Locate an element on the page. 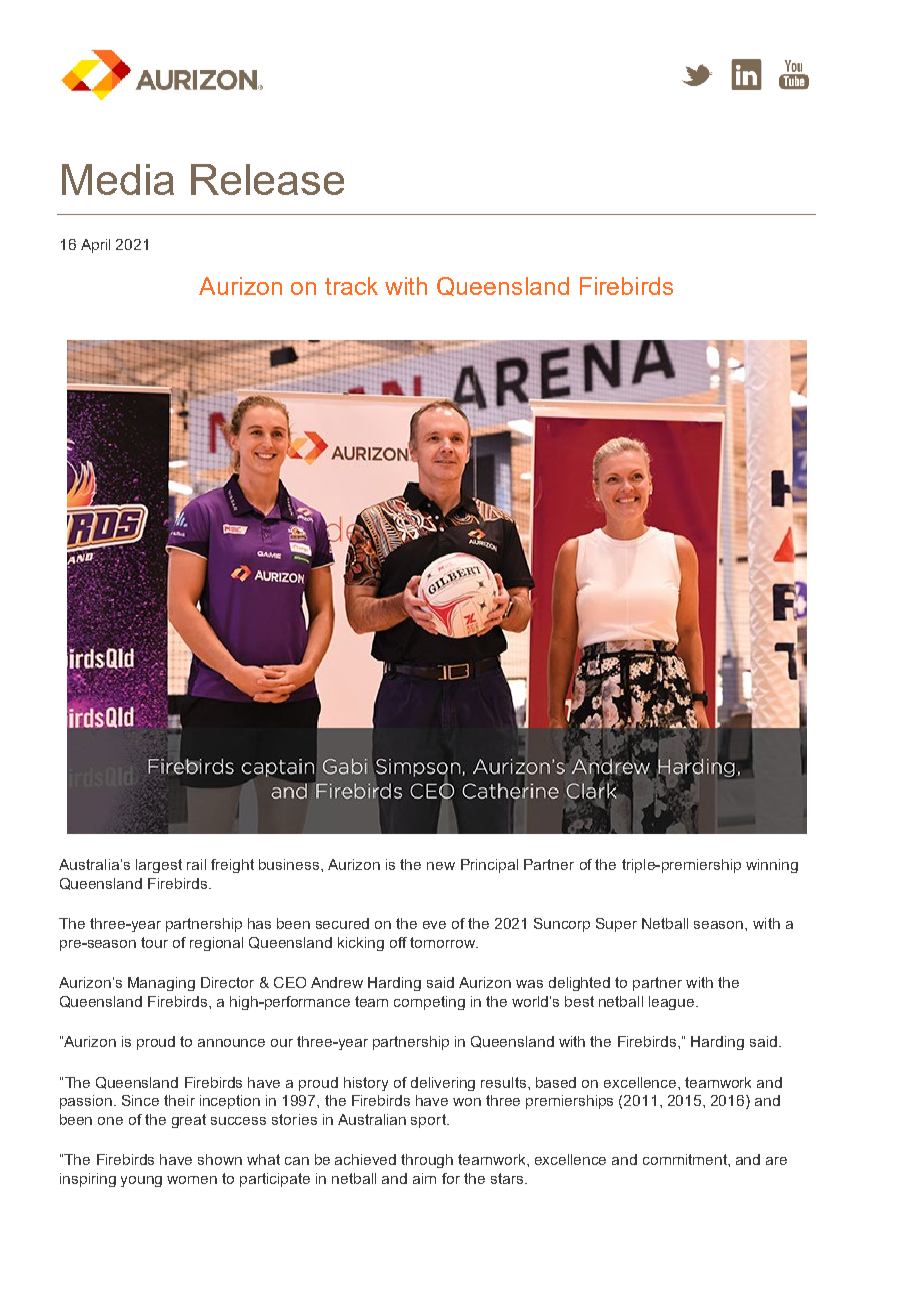 The width and height of the page is (924, 1308). rail is located at coordinates (196, 864).
